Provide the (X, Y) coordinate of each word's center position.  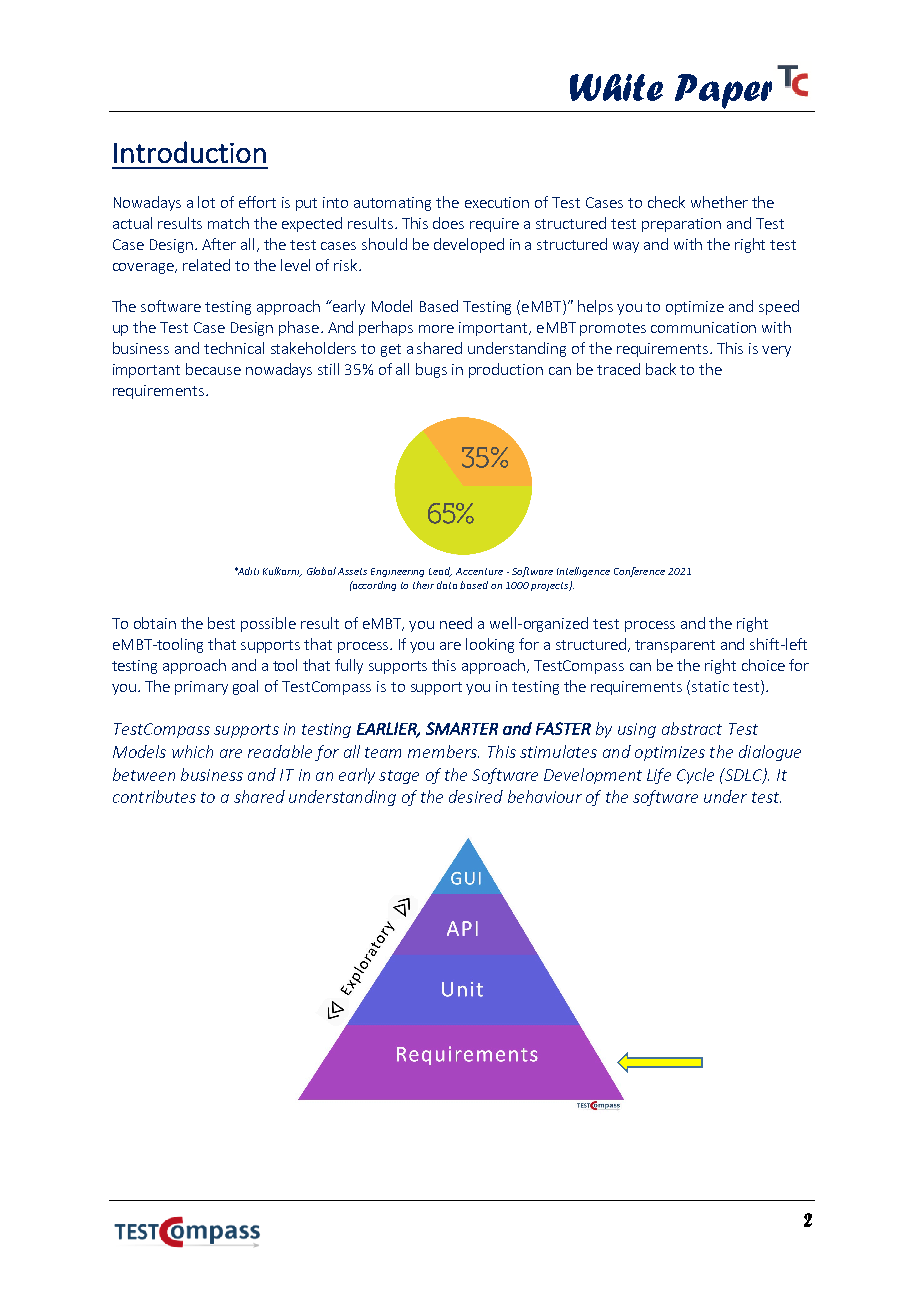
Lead (440, 572)
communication (703, 327)
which (192, 751)
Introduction (190, 152)
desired (476, 796)
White (616, 87)
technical (234, 348)
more (436, 329)
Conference (639, 572)
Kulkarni (282, 572)
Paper (723, 91)
